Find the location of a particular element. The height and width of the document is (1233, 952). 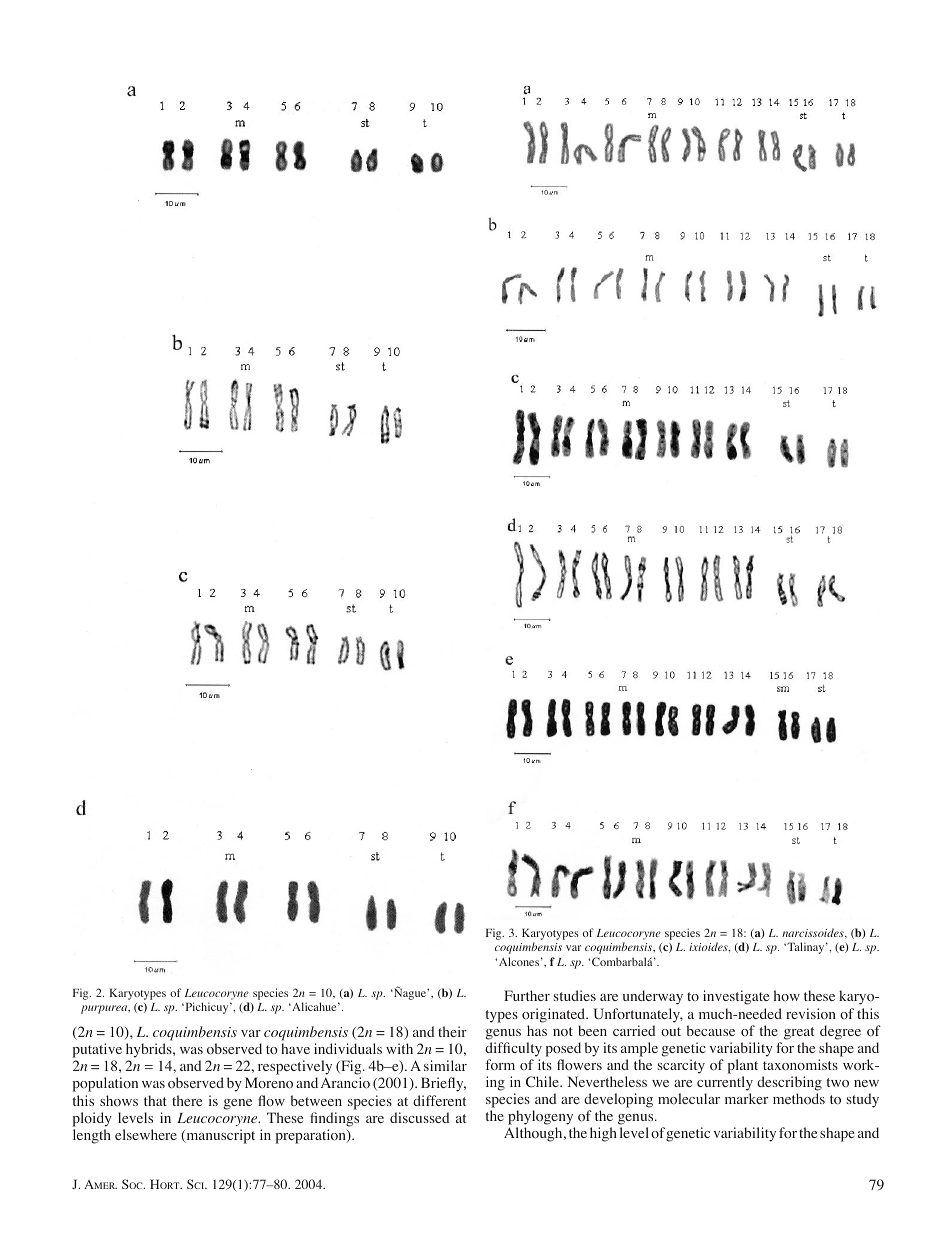

their is located at coordinates (452, 1031).
